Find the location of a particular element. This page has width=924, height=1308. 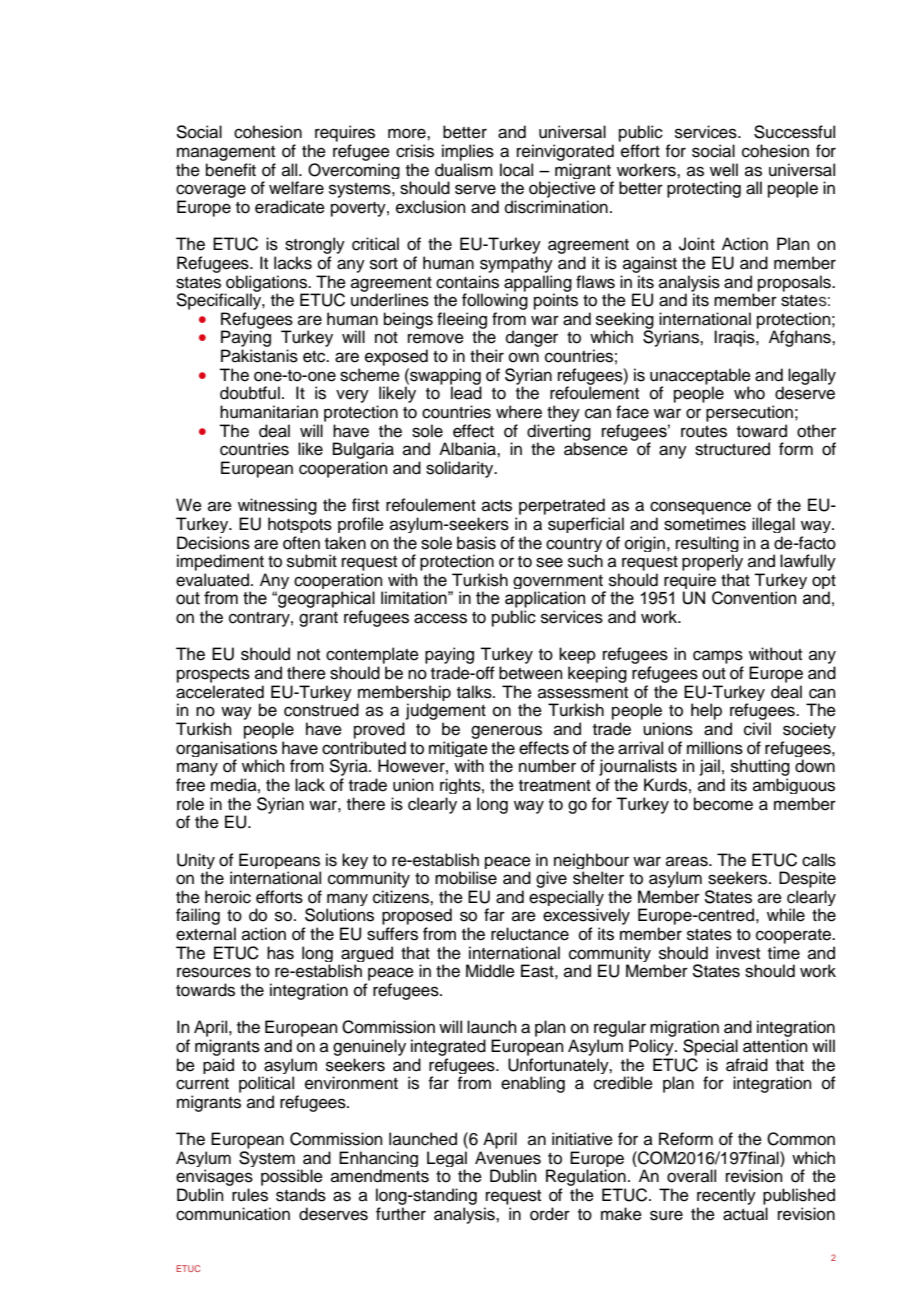

reluctance is located at coordinates (530, 934).
